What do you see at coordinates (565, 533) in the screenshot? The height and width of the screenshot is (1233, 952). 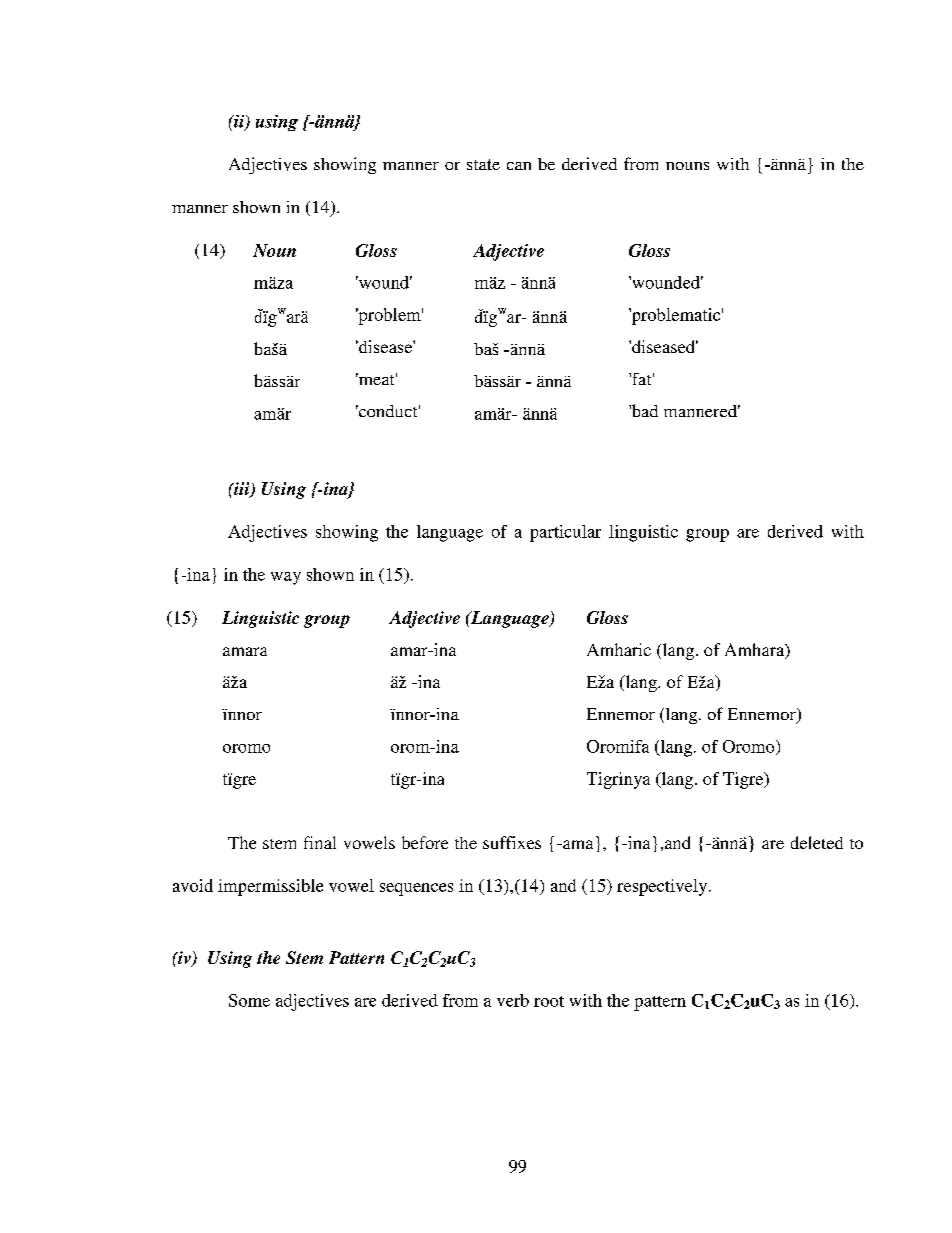 I see `particular` at bounding box center [565, 533].
